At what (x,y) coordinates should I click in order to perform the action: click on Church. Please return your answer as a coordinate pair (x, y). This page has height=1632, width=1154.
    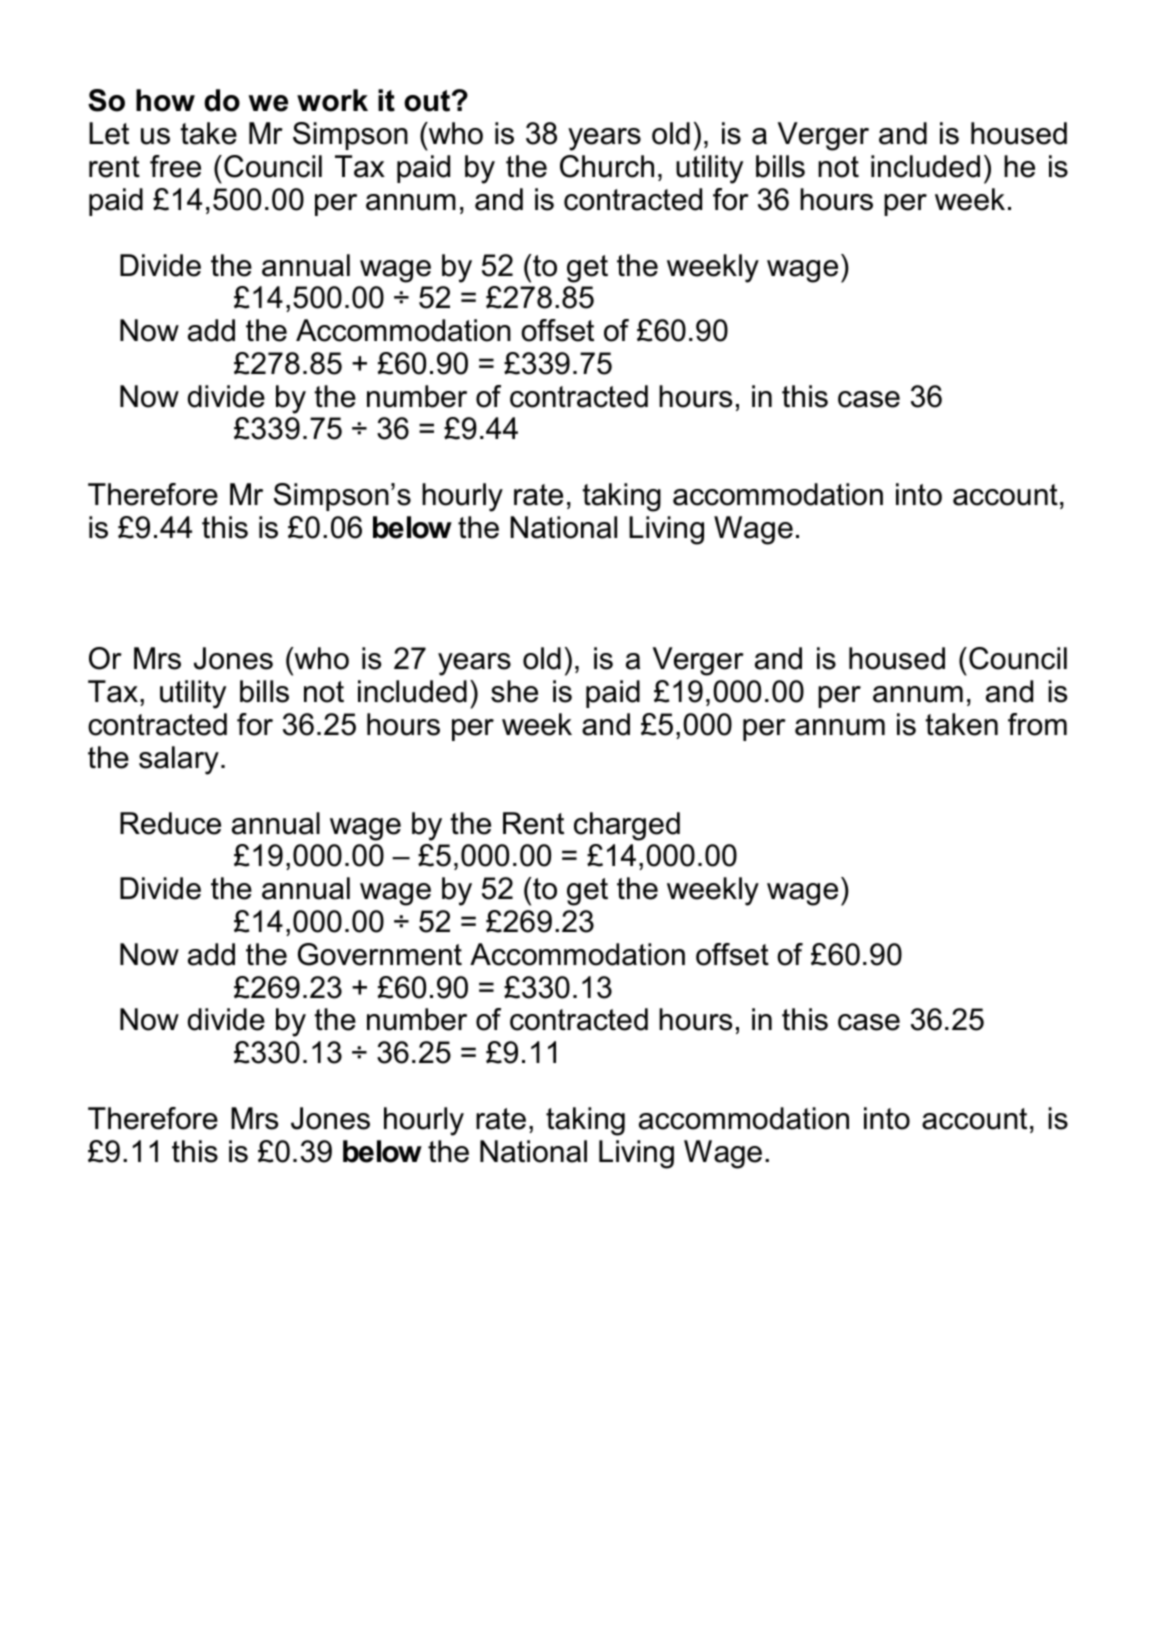
    Looking at the image, I should click on (607, 166).
